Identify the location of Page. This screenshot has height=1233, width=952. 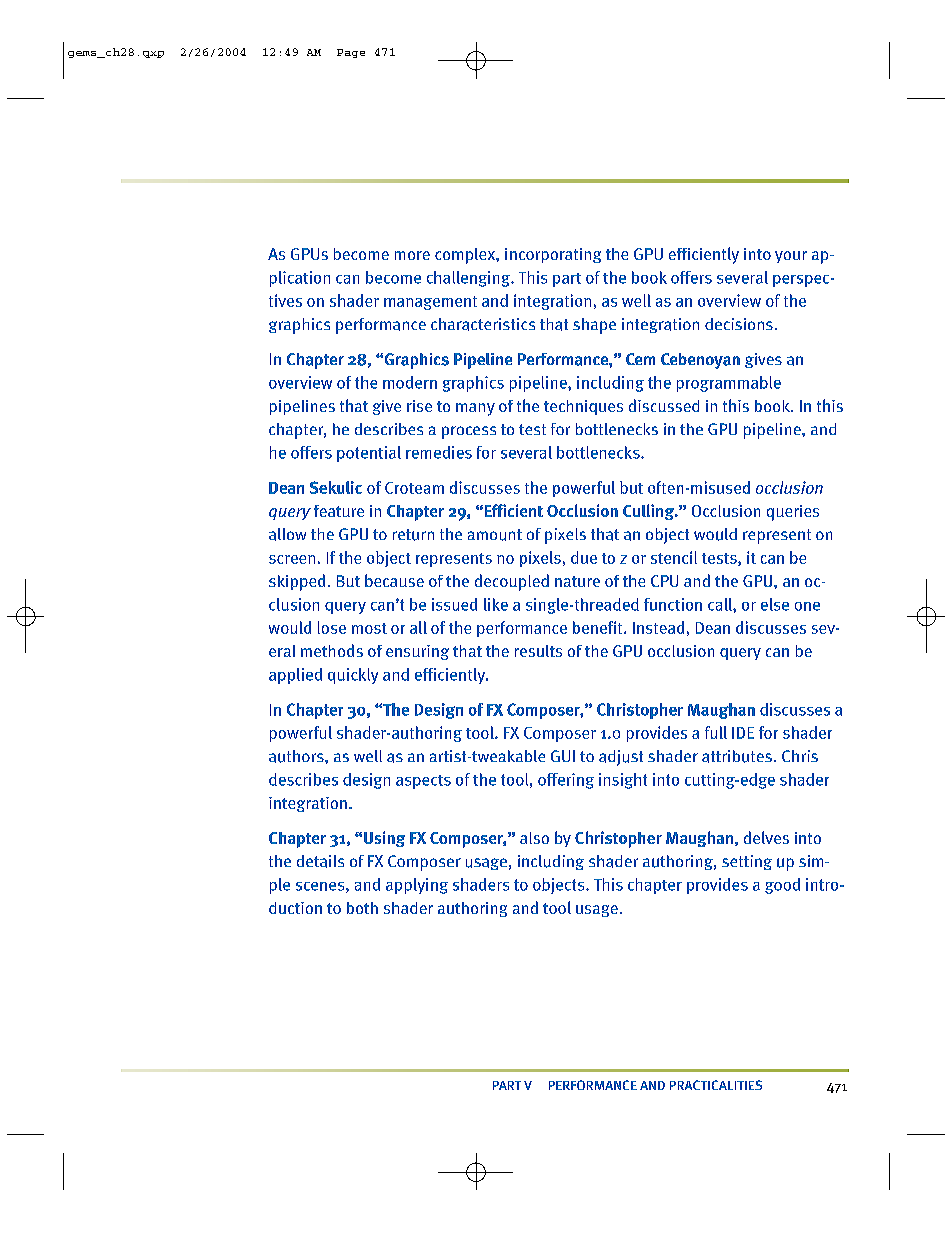
(351, 53).
